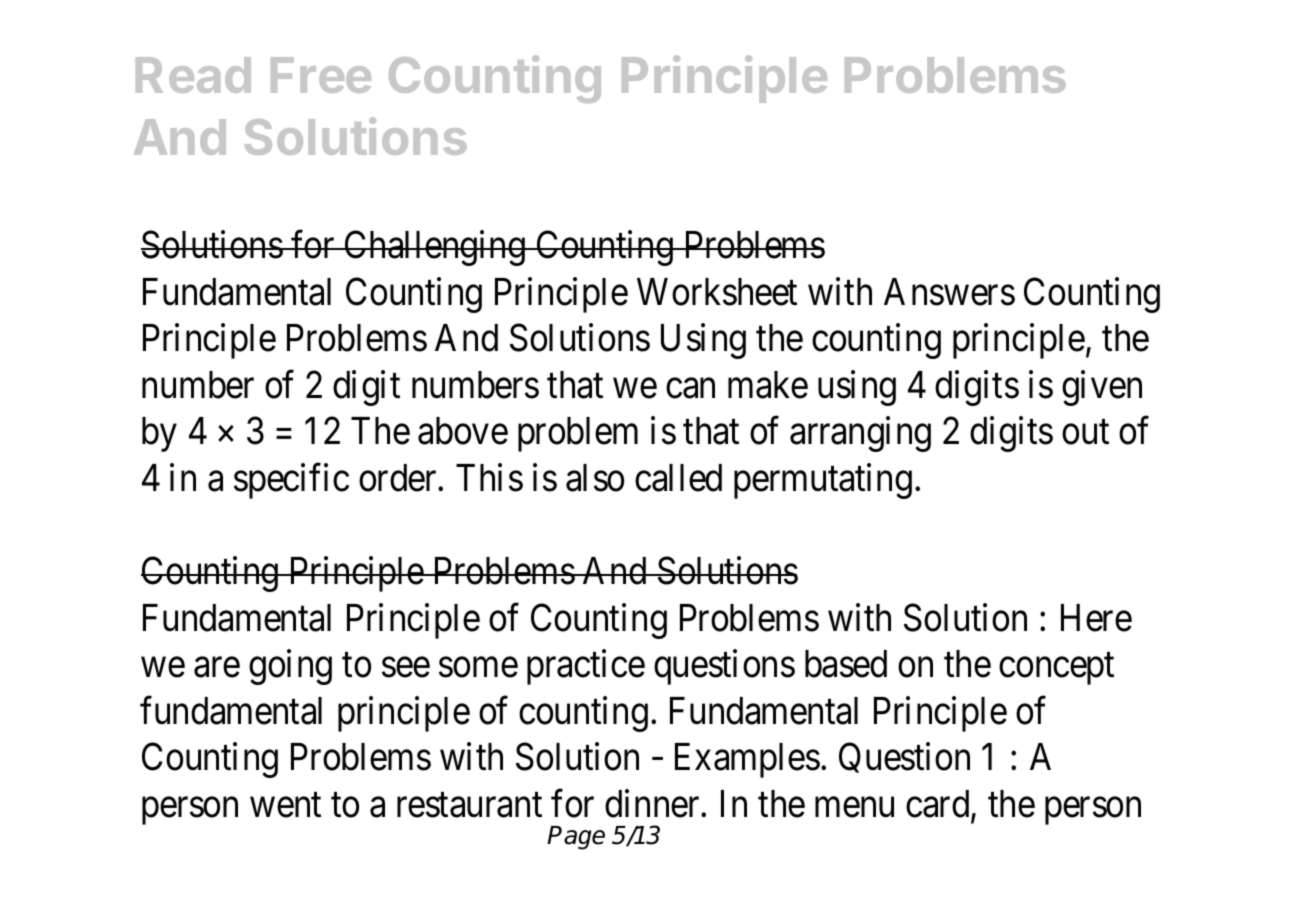 This page has width=1303, height=924. Describe the element at coordinates (321, 75) in the page. I see `Free` at that location.
